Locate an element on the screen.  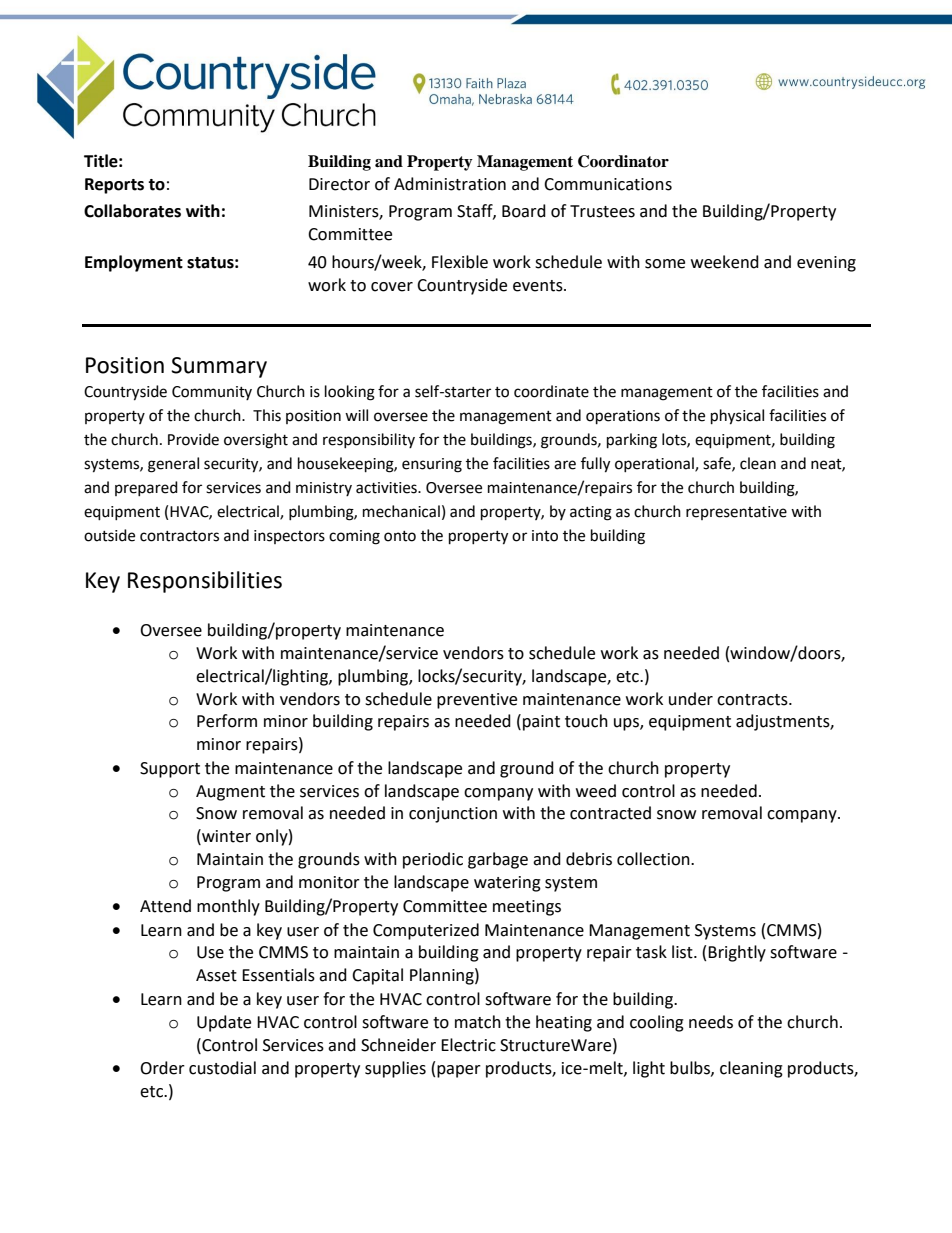
ensuring is located at coordinates (432, 465).
